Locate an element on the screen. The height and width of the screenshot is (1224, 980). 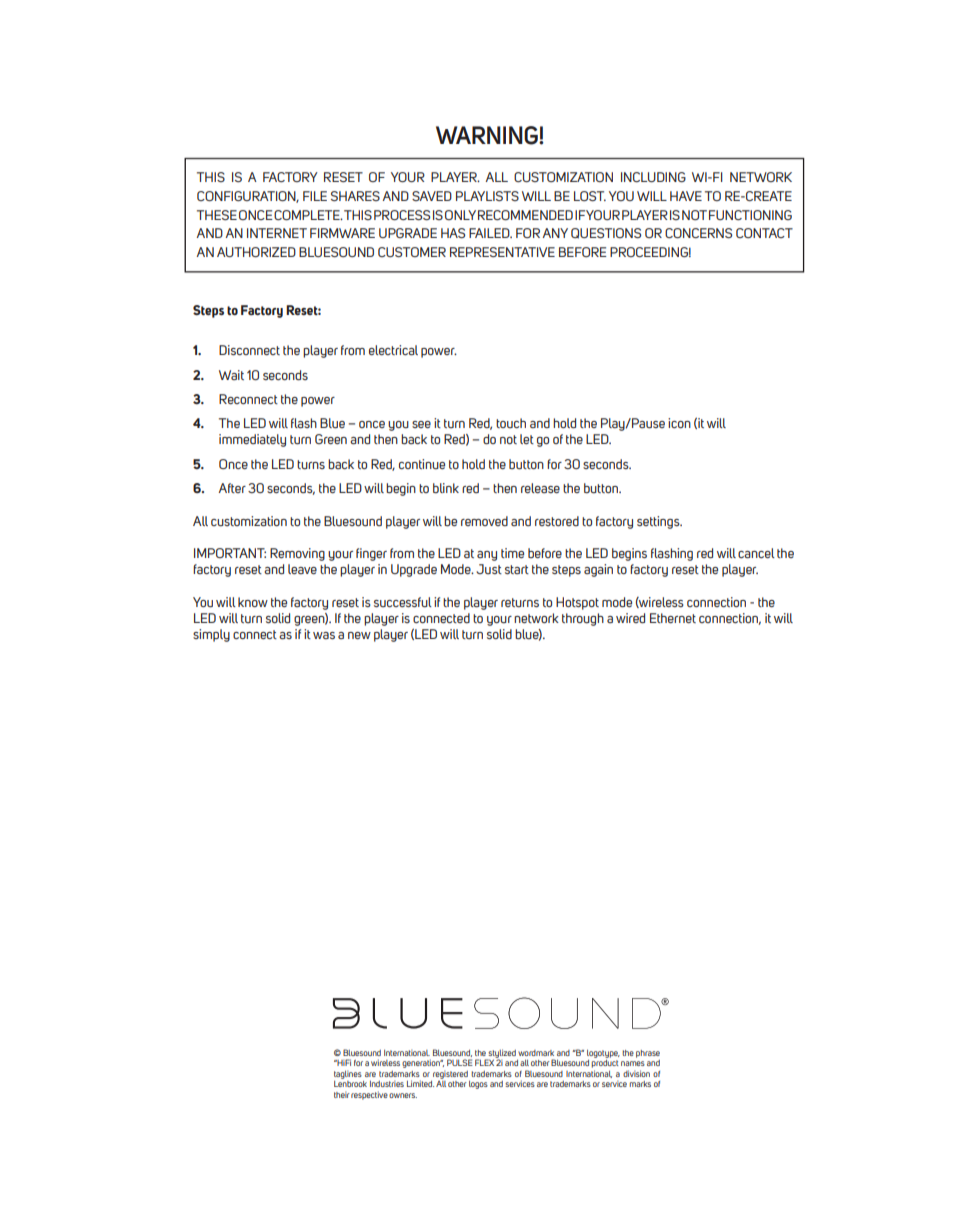
through is located at coordinates (583, 619).
